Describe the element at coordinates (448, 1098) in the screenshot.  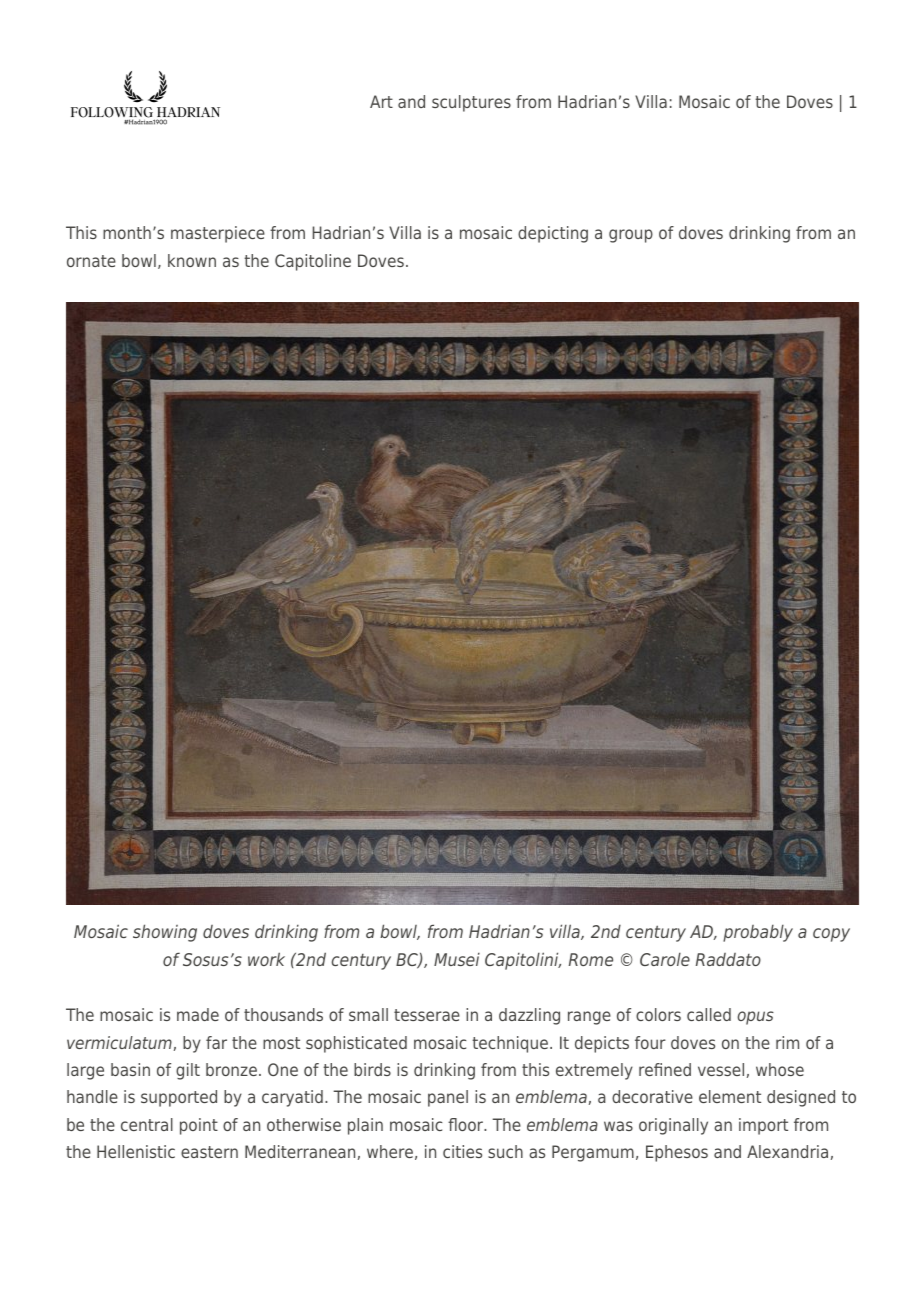
I see `panel` at that location.
